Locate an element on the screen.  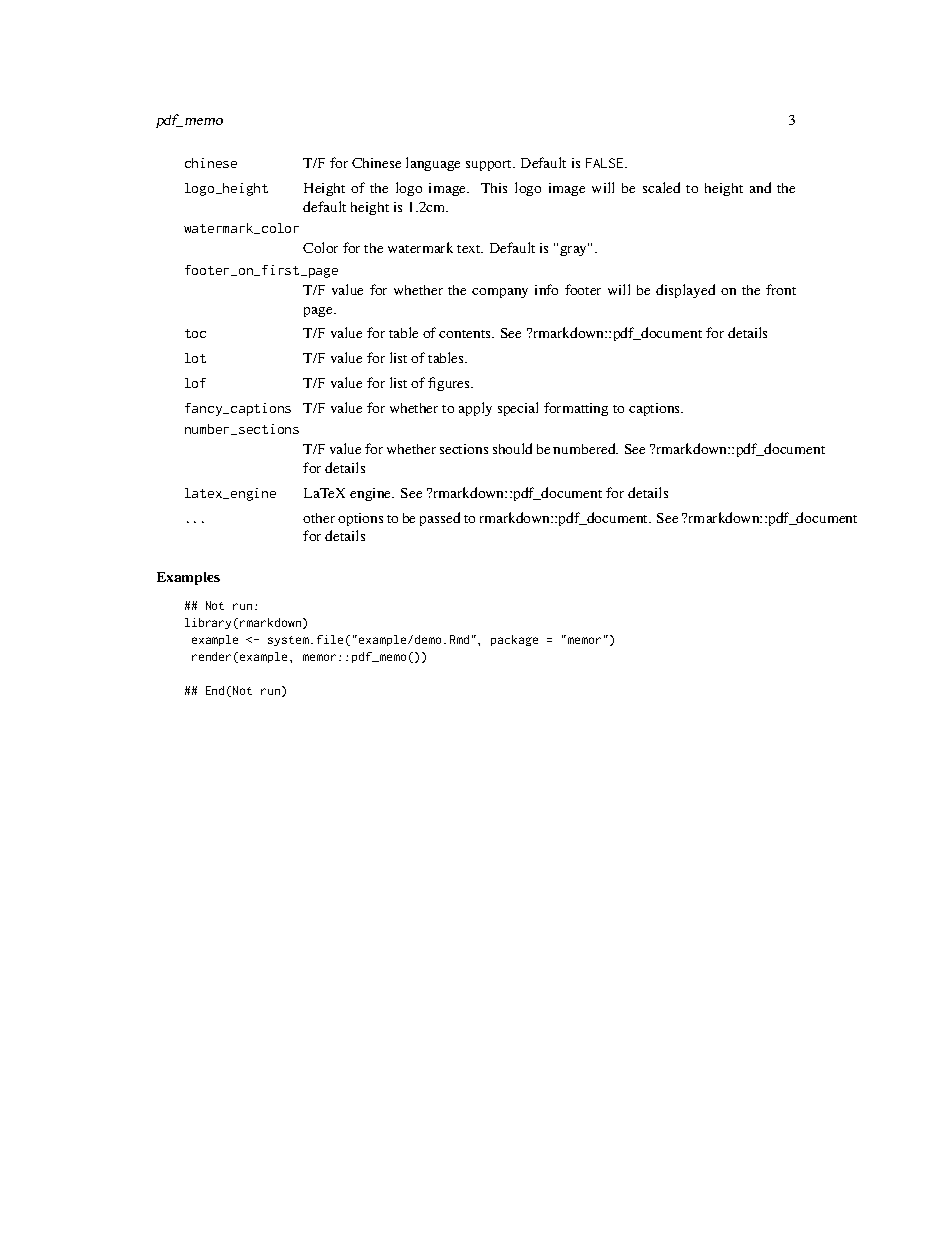
displayed is located at coordinates (685, 291).
